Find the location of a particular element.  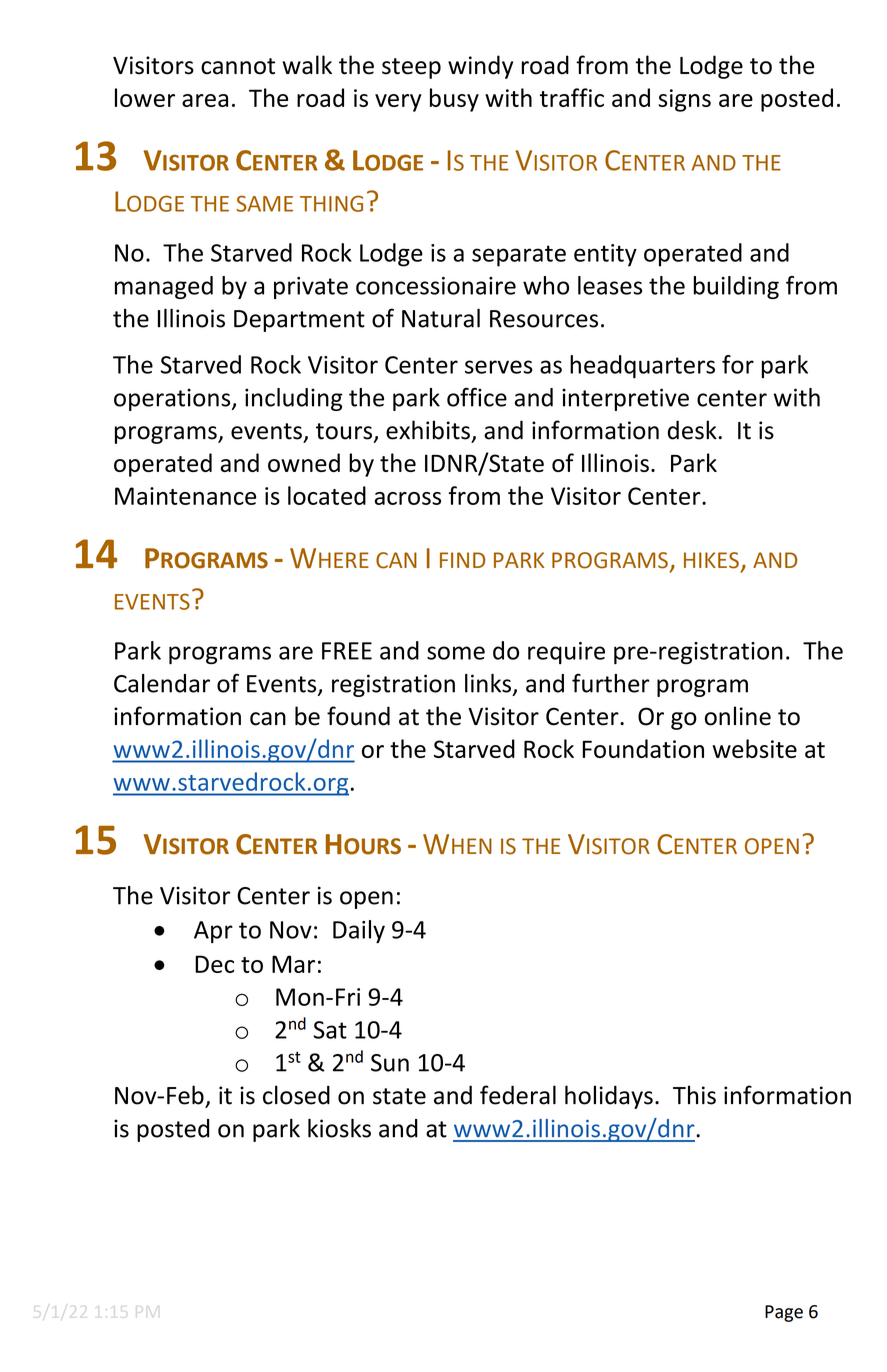

online is located at coordinates (738, 716).
